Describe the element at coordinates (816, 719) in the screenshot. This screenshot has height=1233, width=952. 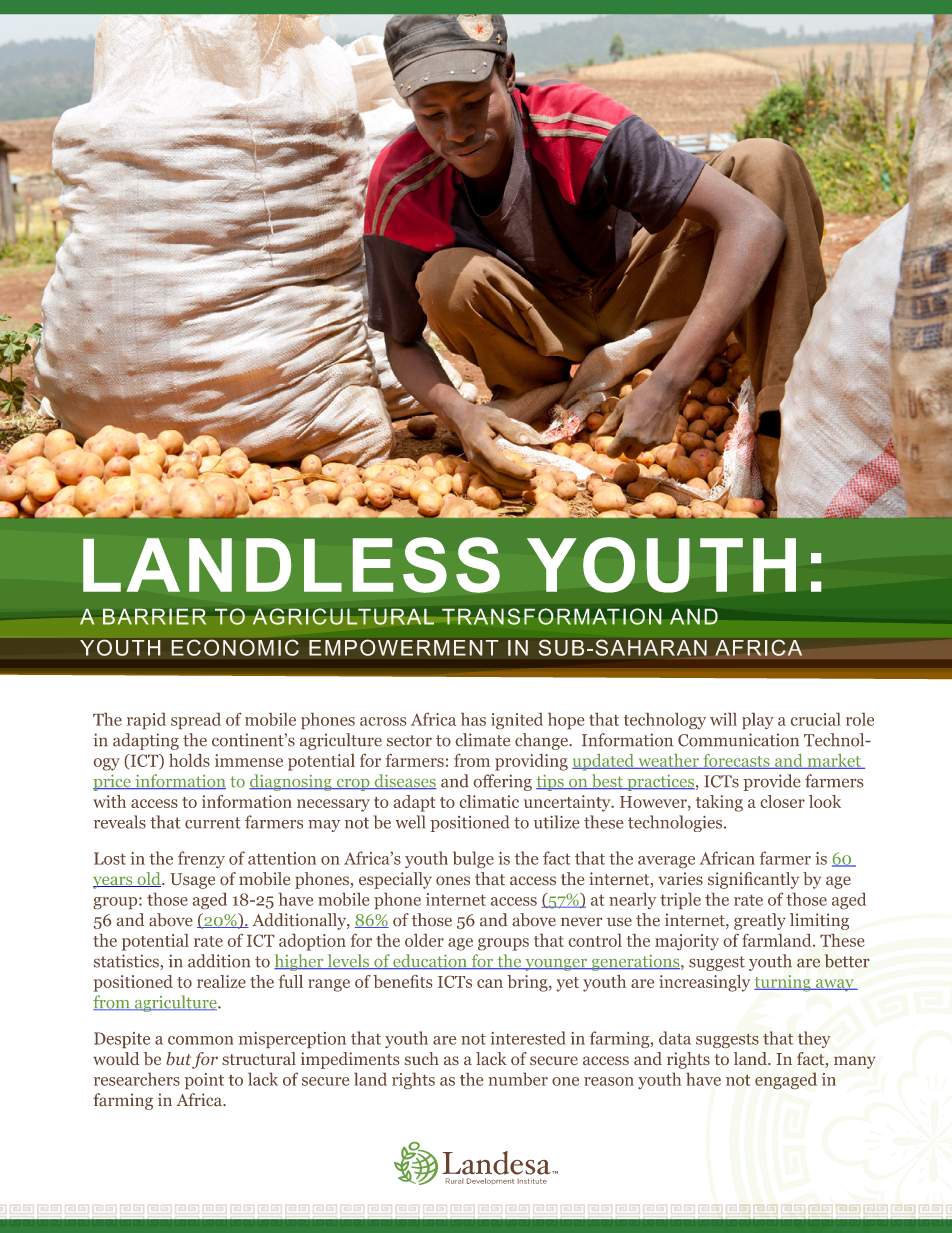
I see `crucial` at that location.
